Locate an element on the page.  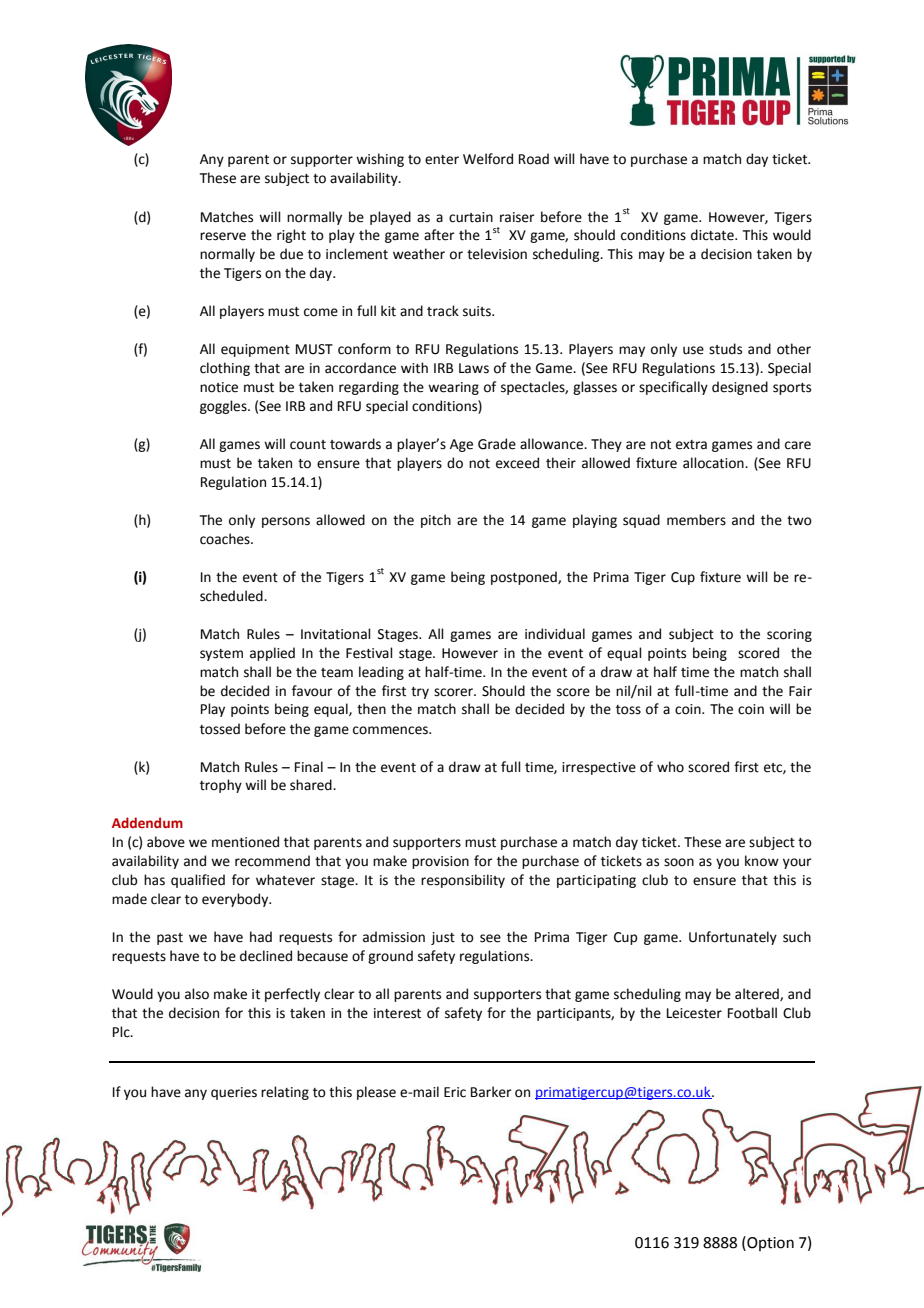
queries is located at coordinates (234, 1093).
